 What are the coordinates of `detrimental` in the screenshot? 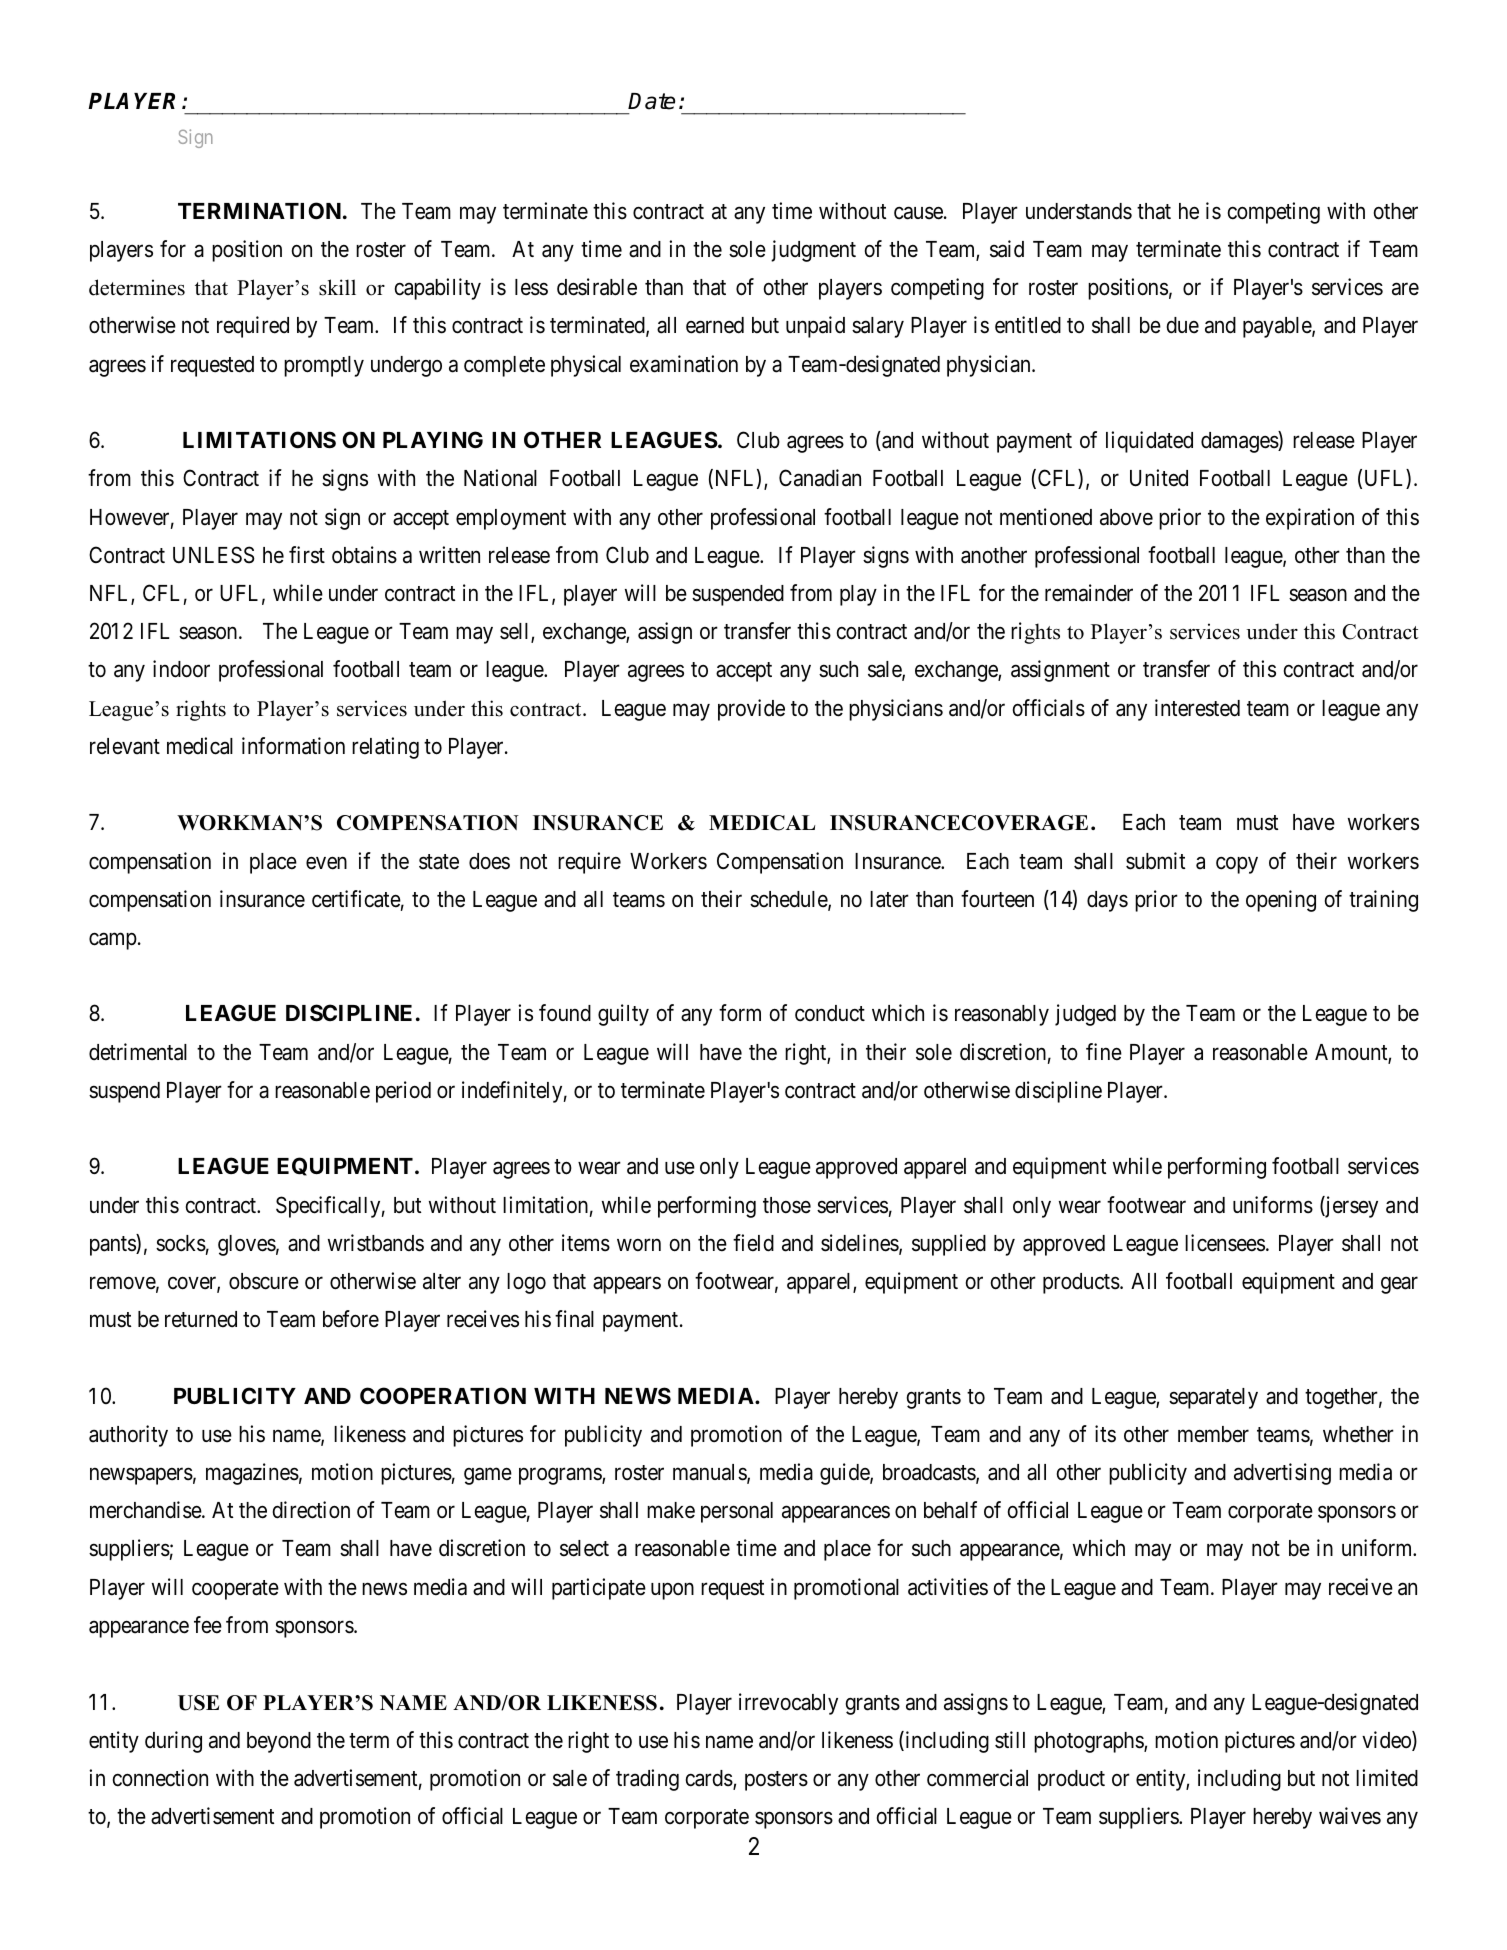 It's located at (138, 1052).
